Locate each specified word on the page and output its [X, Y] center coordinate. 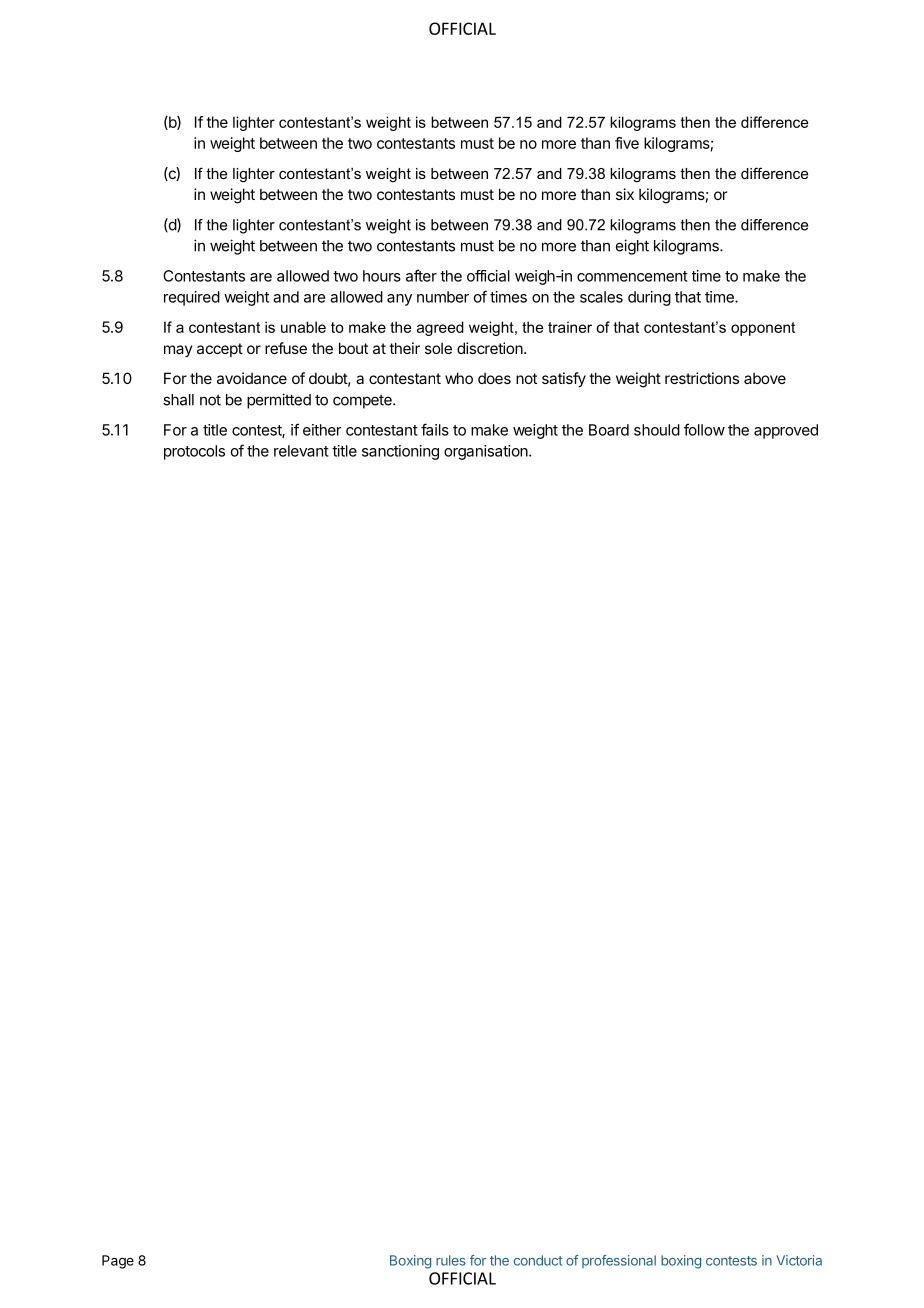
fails [435, 429]
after [421, 275]
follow [704, 429]
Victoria [799, 1260]
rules [451, 1260]
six [625, 194]
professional [619, 1261]
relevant [301, 451]
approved [786, 431]
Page [118, 1262]
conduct [538, 1260]
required [192, 298]
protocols [194, 452]
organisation [487, 452]
